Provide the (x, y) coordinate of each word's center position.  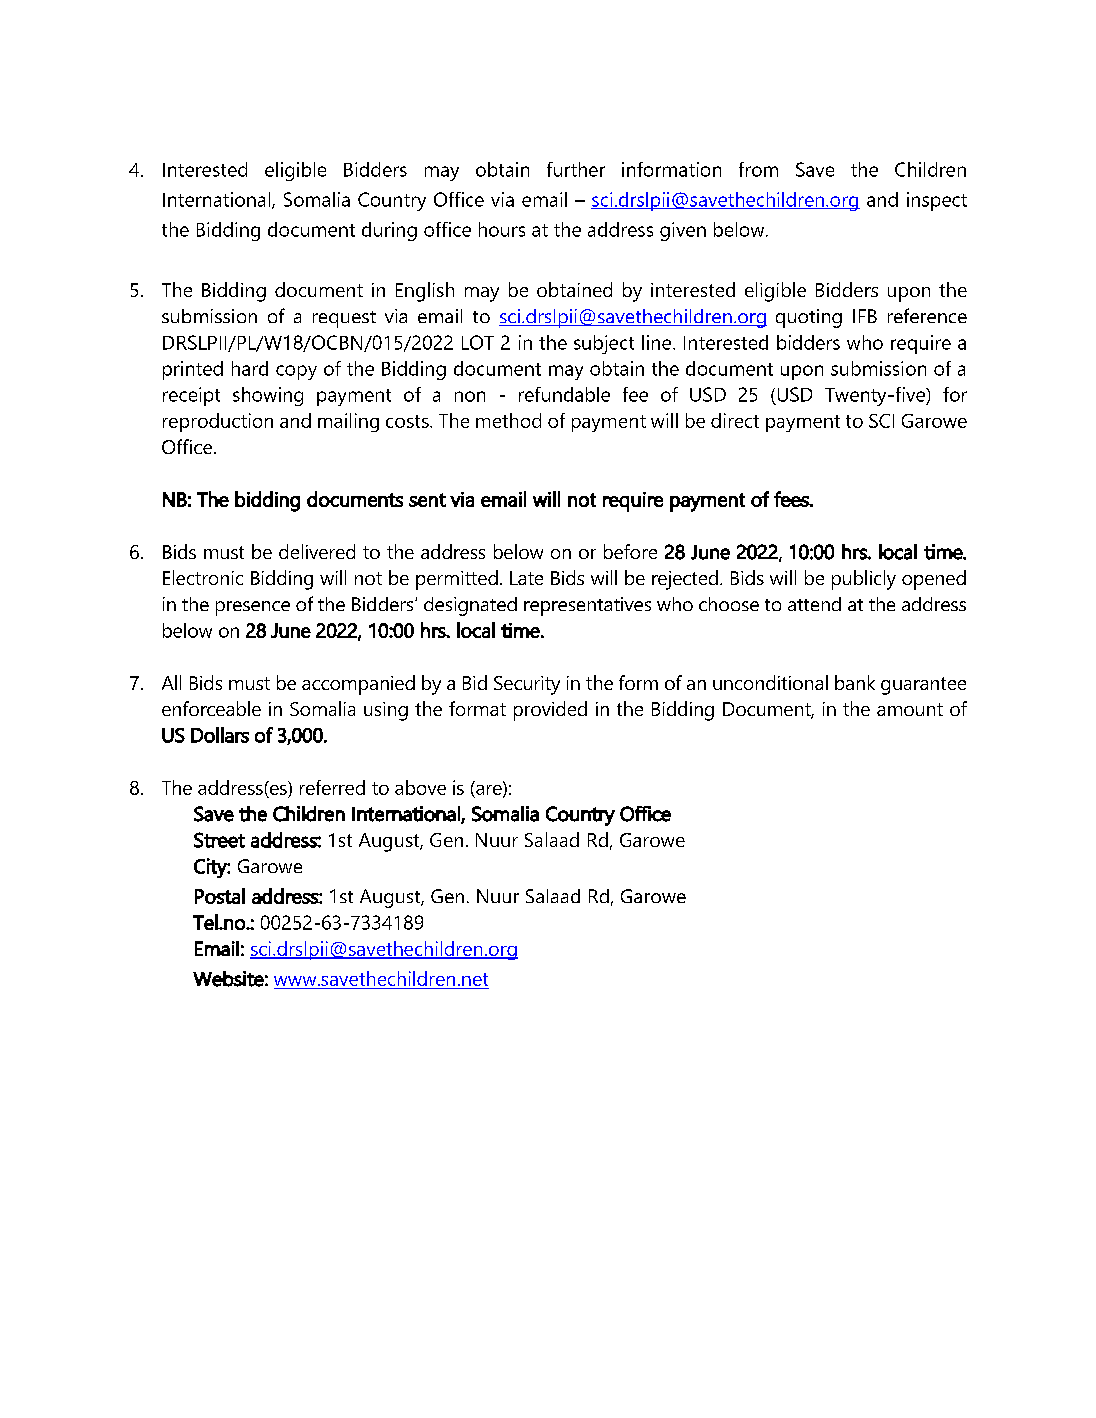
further (576, 169)
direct (735, 420)
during (389, 231)
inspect (937, 201)
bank (855, 682)
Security (527, 685)
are (490, 789)
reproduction (218, 422)
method (508, 420)
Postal (220, 896)
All (171, 682)
